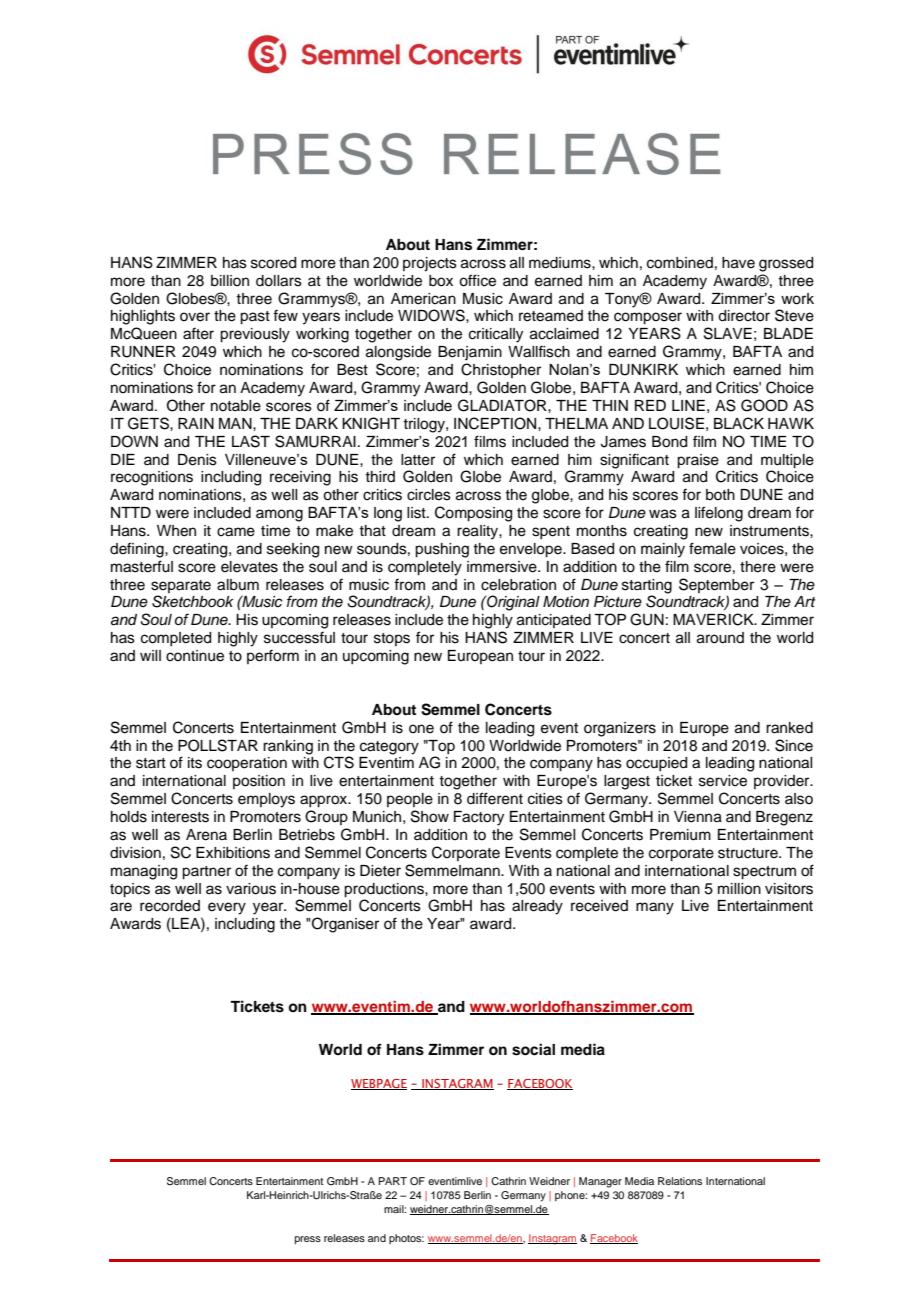 Image resolution: width=924 pixels, height=1309 pixels. I want to click on press, so click(308, 1240).
